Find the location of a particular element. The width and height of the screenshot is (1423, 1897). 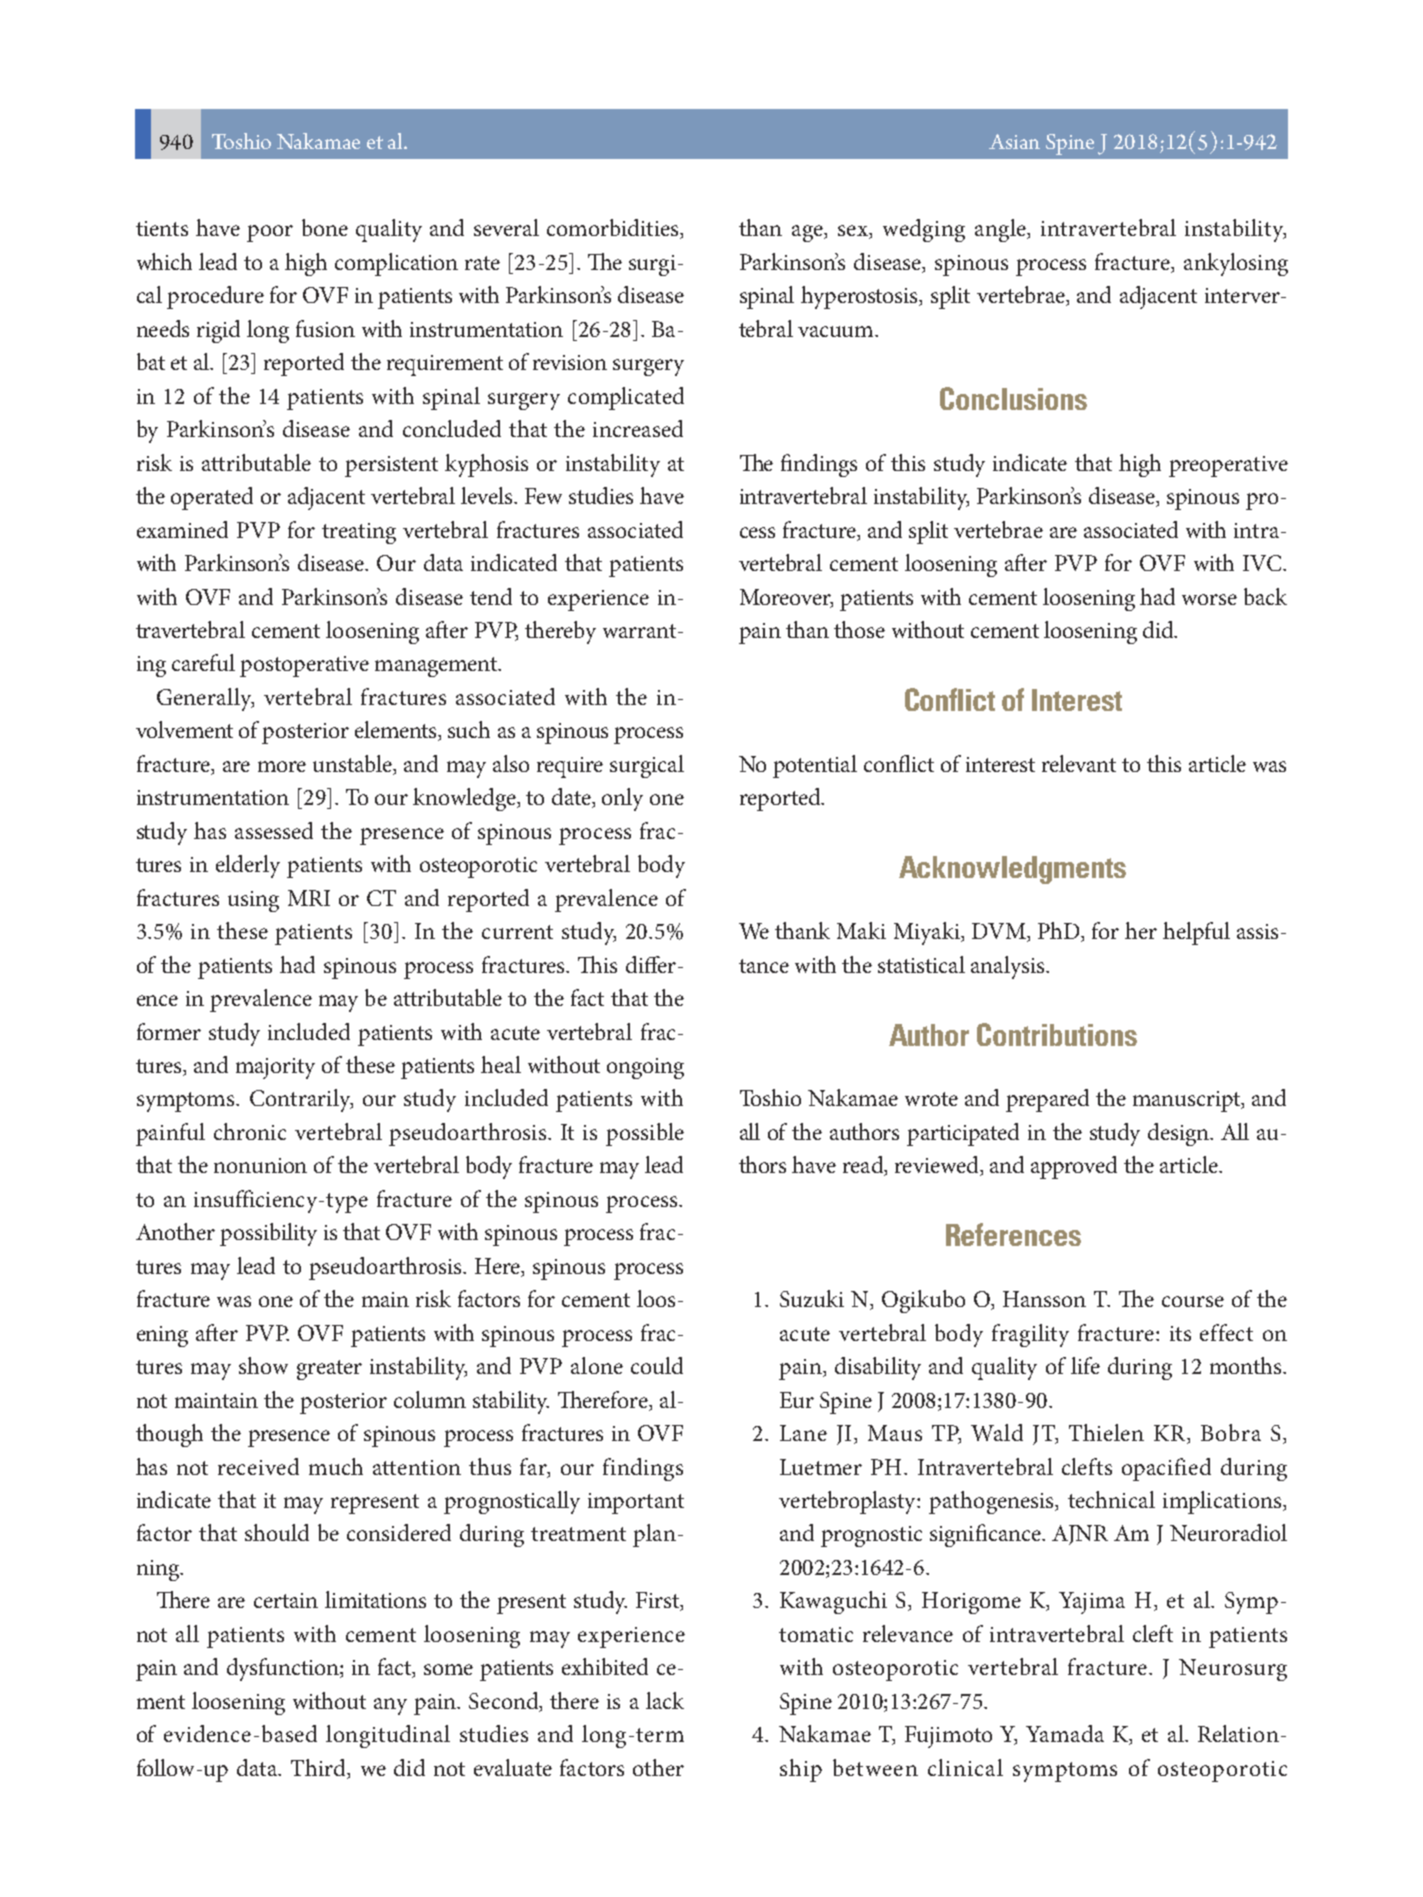

possibility is located at coordinates (268, 1234).
